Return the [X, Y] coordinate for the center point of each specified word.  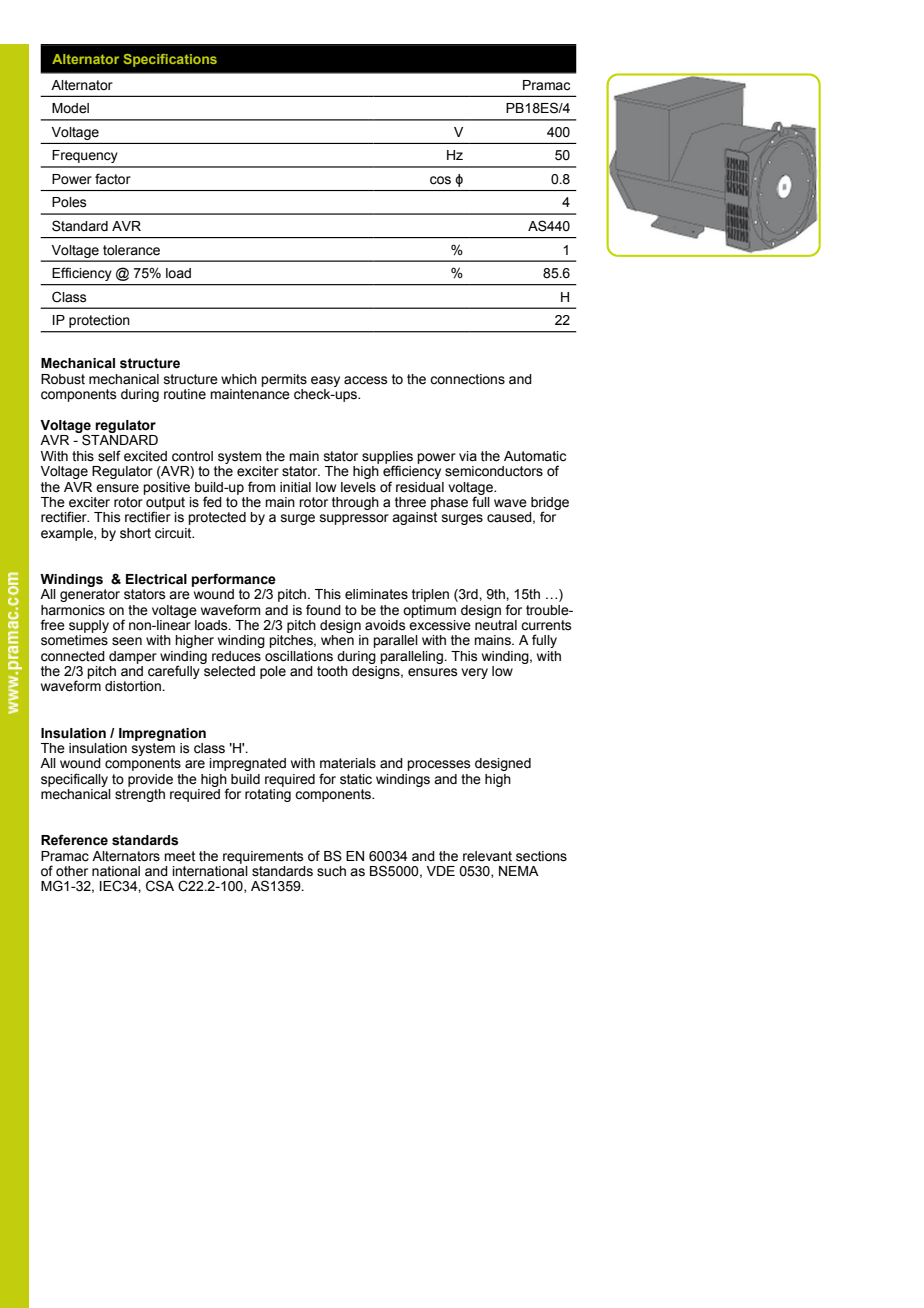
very [474, 673]
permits [284, 380]
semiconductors [494, 471]
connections [467, 379]
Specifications [170, 60]
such [331, 871]
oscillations [299, 656]
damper [133, 657]
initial [295, 487]
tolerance [131, 250]
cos [440, 180]
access [366, 380]
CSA [160, 886]
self [109, 456]
